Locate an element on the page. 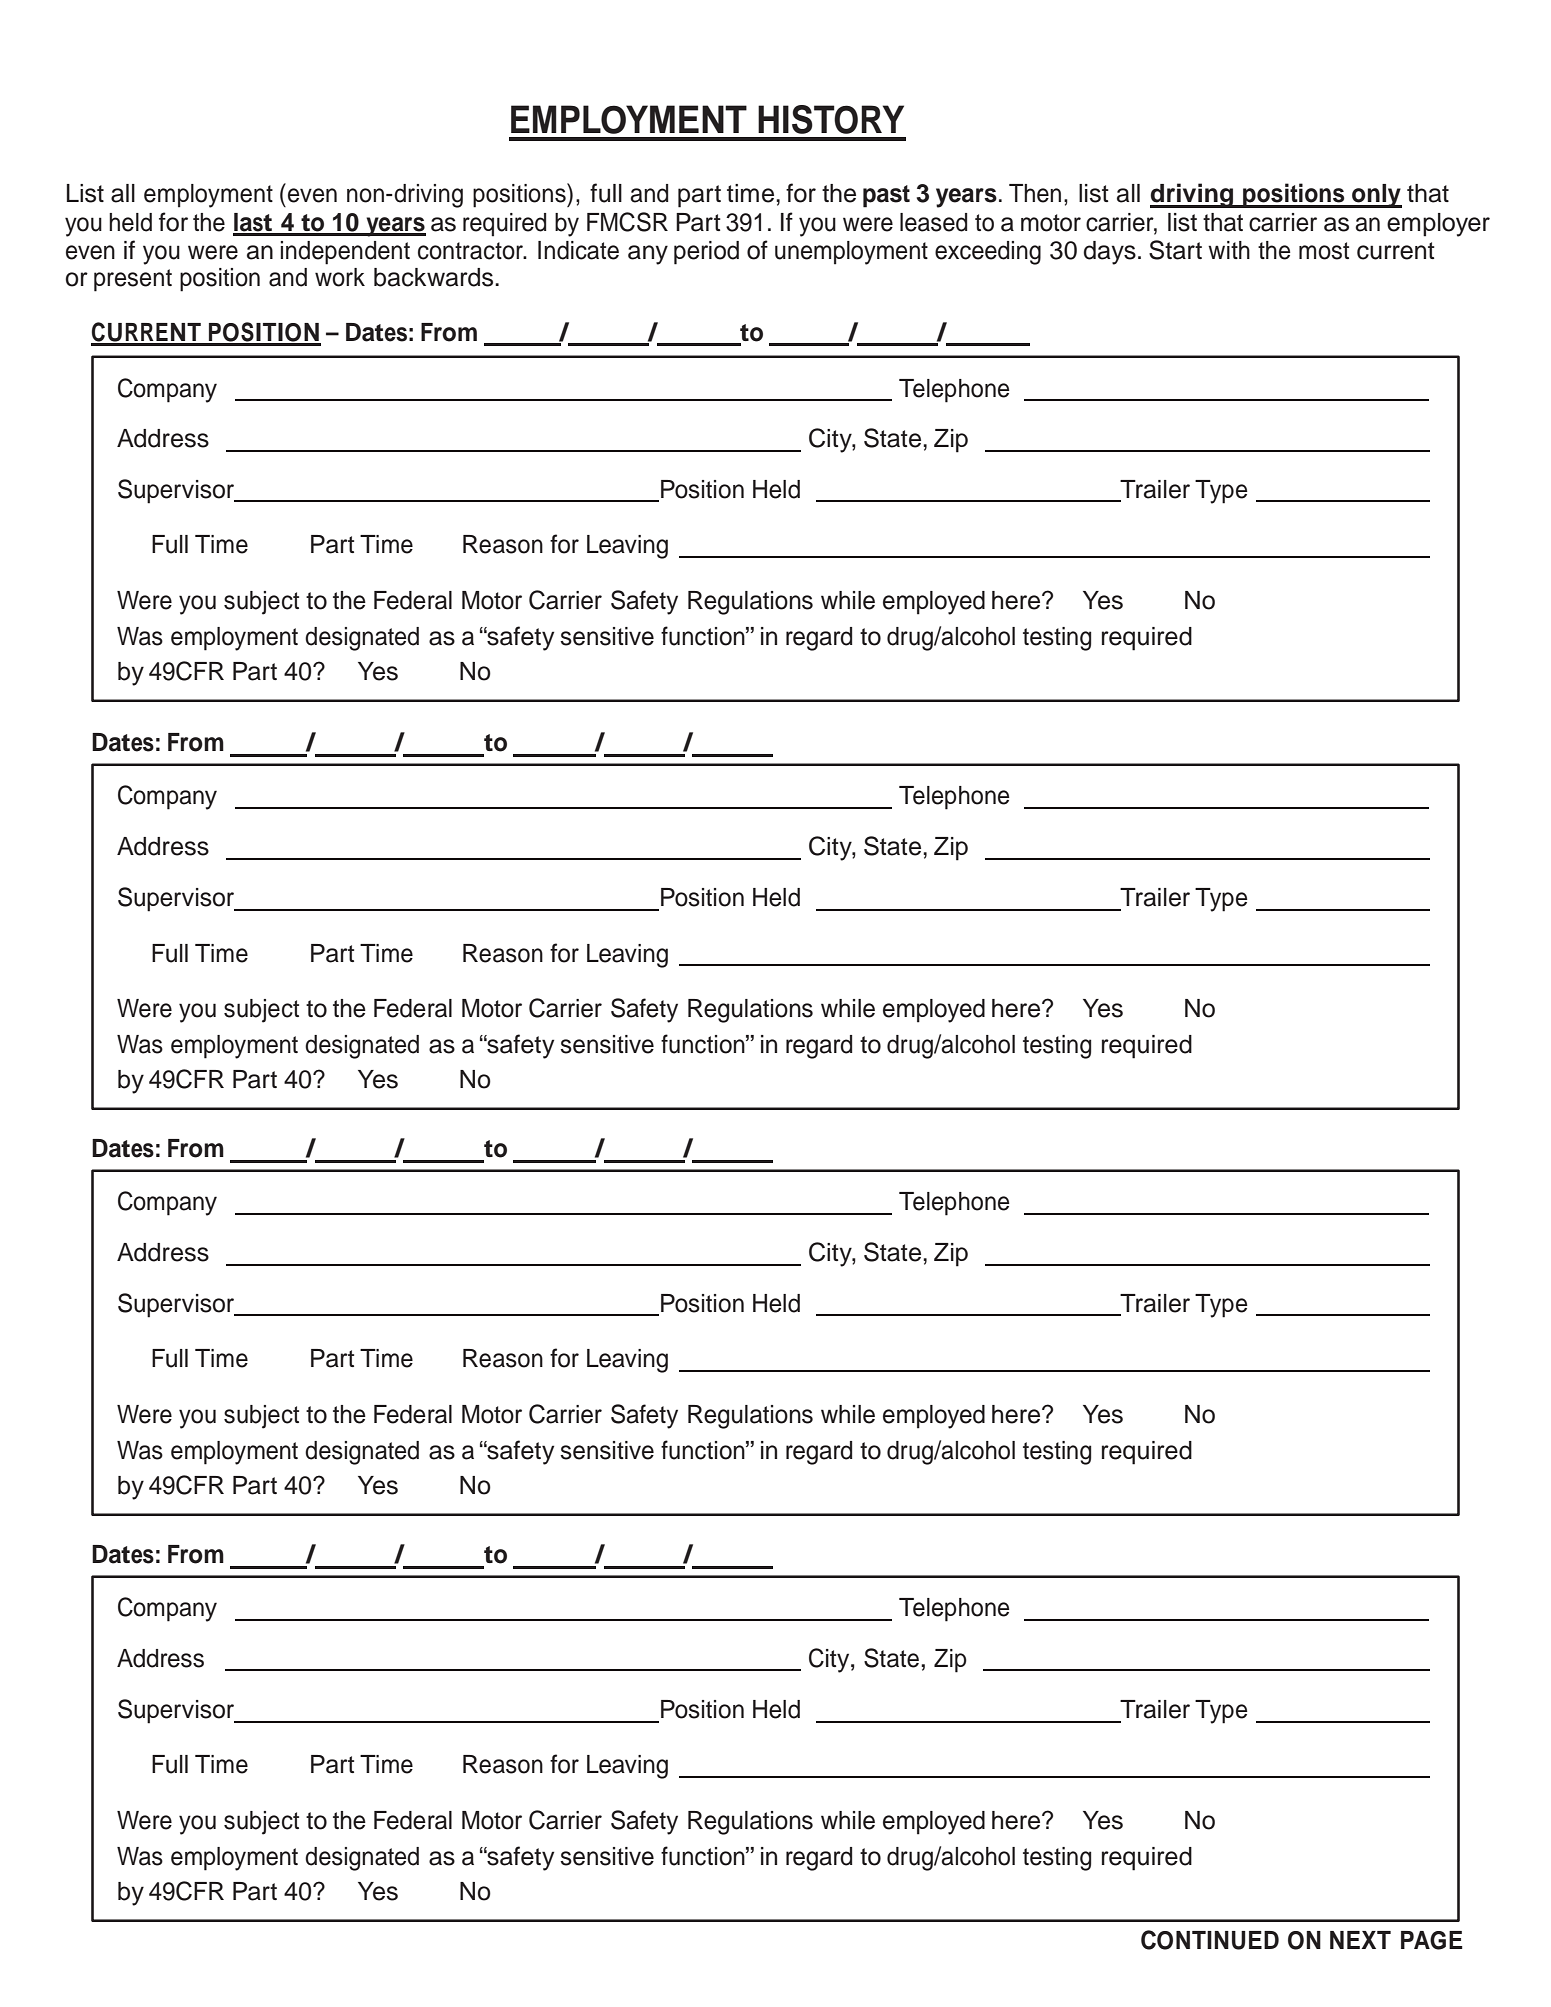 This image has height=2007, width=1551. only is located at coordinates (1376, 196).
